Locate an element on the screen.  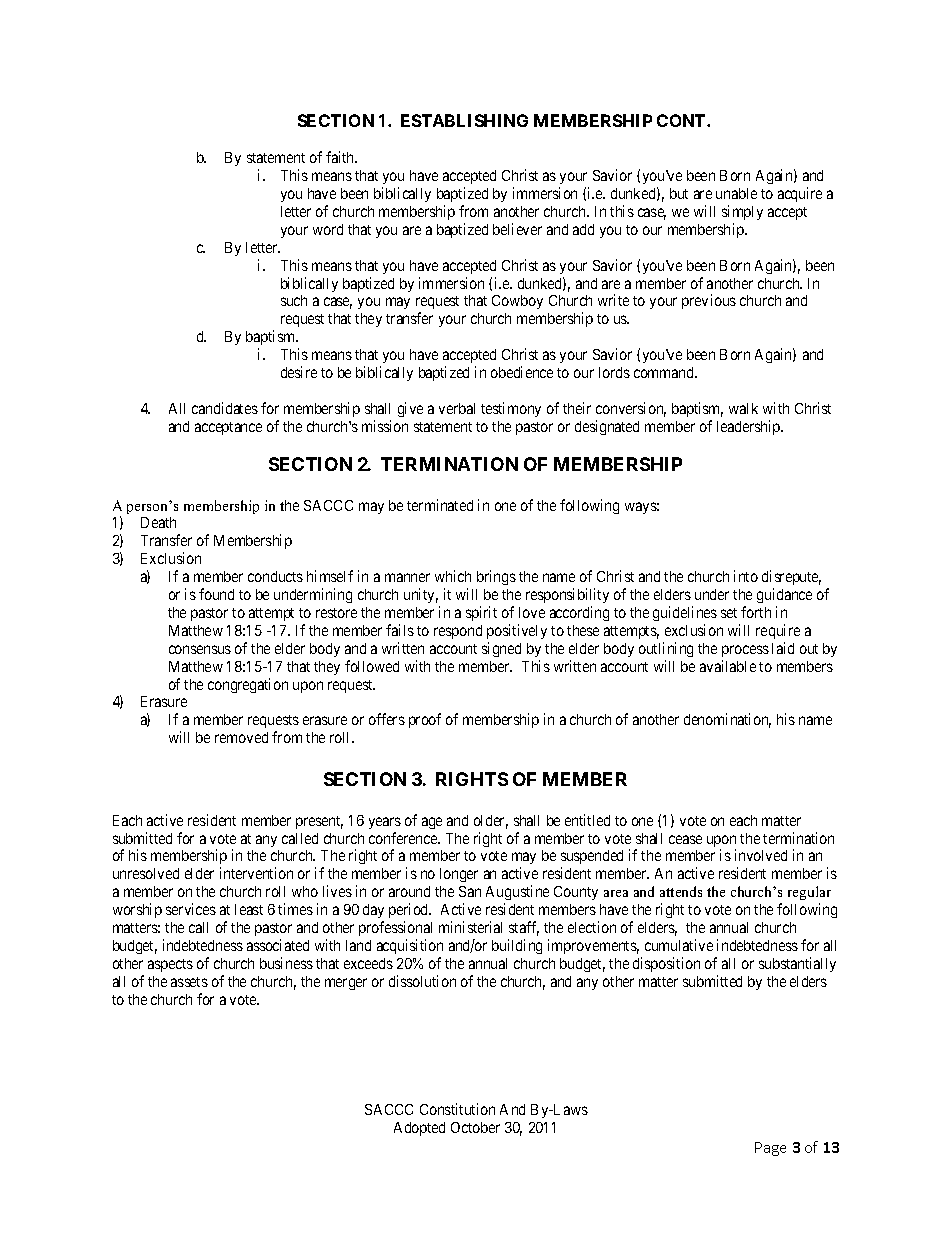
cease is located at coordinates (685, 839).
